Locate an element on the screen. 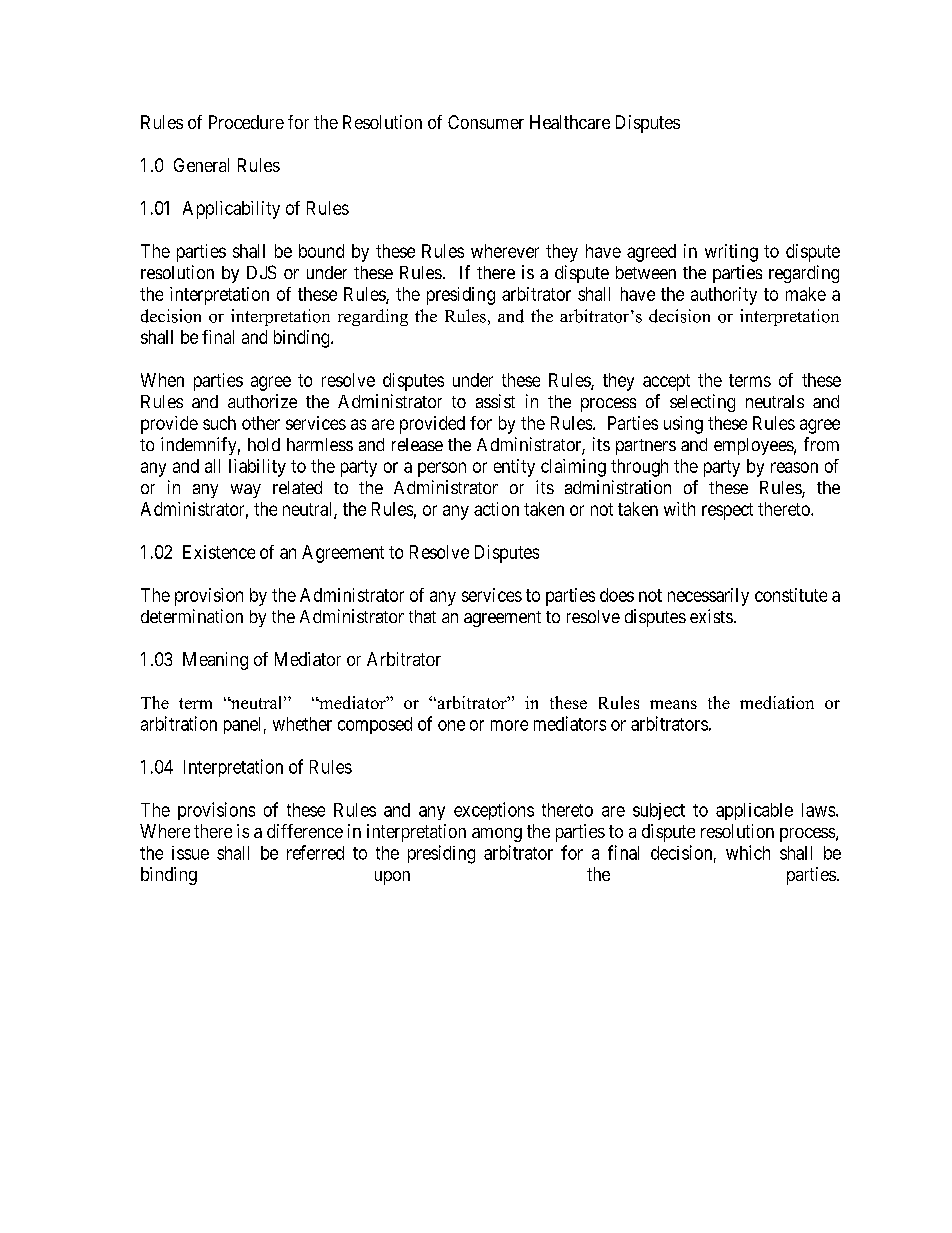 The height and width of the screenshot is (1233, 952). Consumer is located at coordinates (486, 122).
